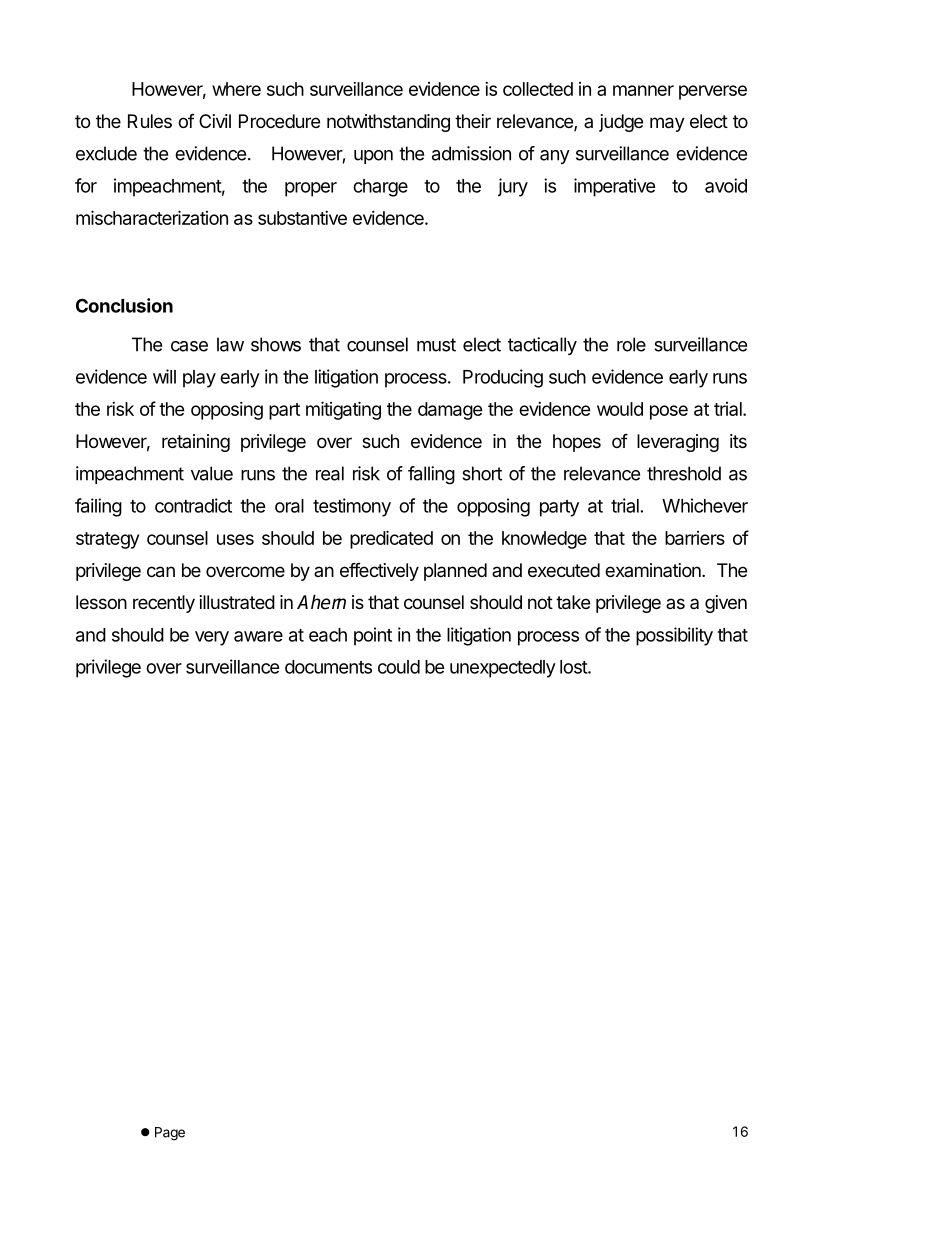 The height and width of the document is (1233, 952). I want to click on lost, so click(574, 667).
